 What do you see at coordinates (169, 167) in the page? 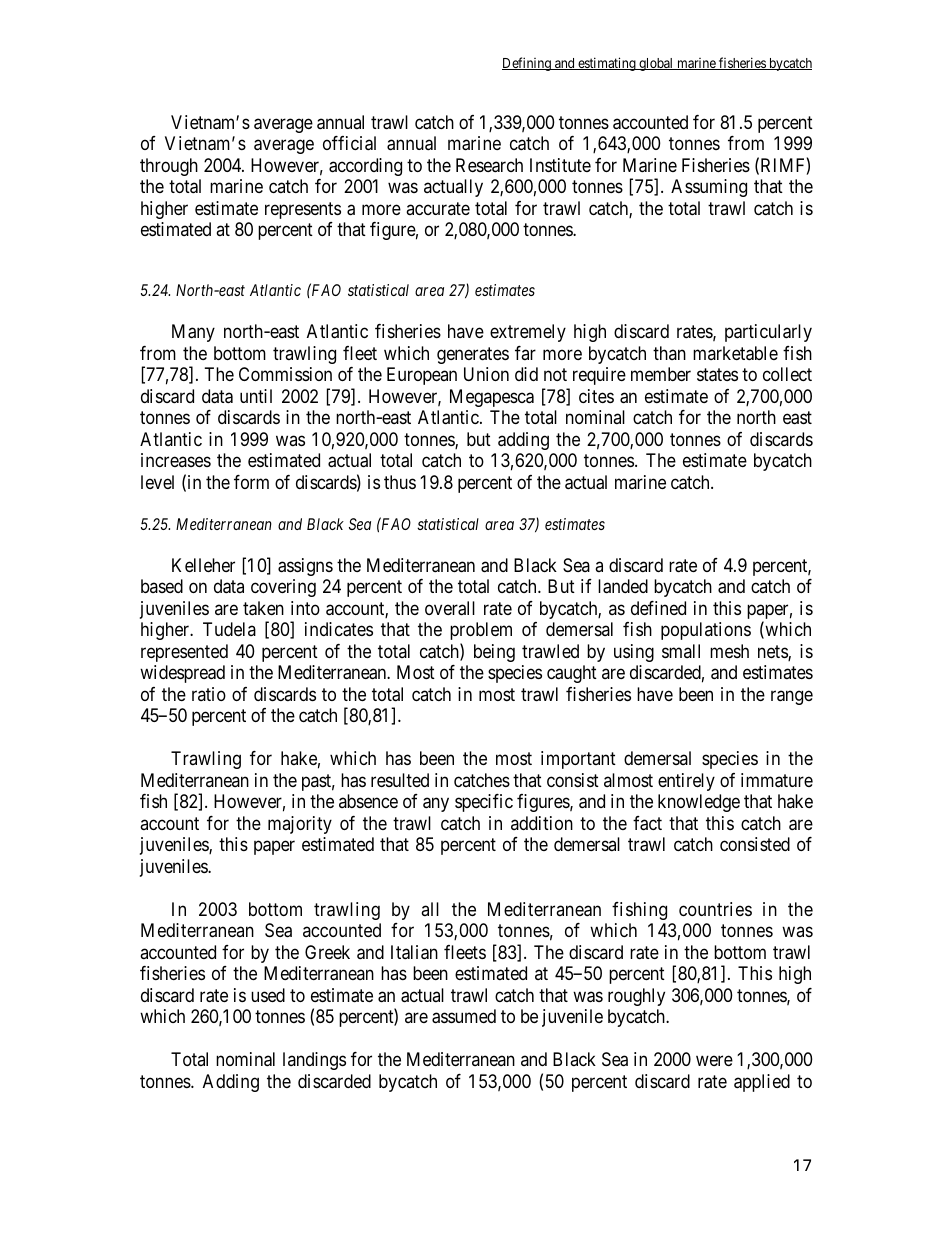
I see `through` at bounding box center [169, 167].
